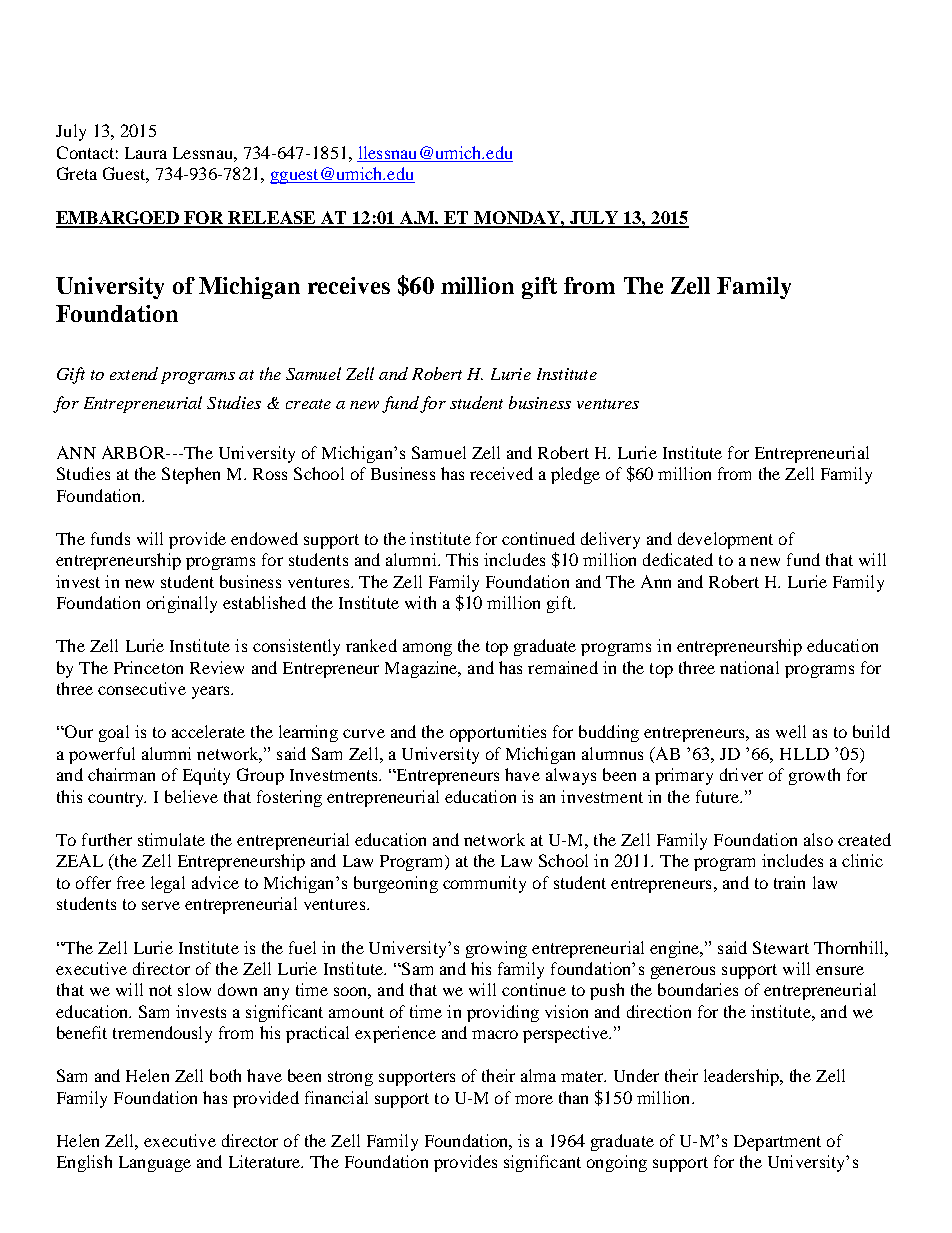  What do you see at coordinates (148, 667) in the document?
I see `Princeton` at bounding box center [148, 667].
